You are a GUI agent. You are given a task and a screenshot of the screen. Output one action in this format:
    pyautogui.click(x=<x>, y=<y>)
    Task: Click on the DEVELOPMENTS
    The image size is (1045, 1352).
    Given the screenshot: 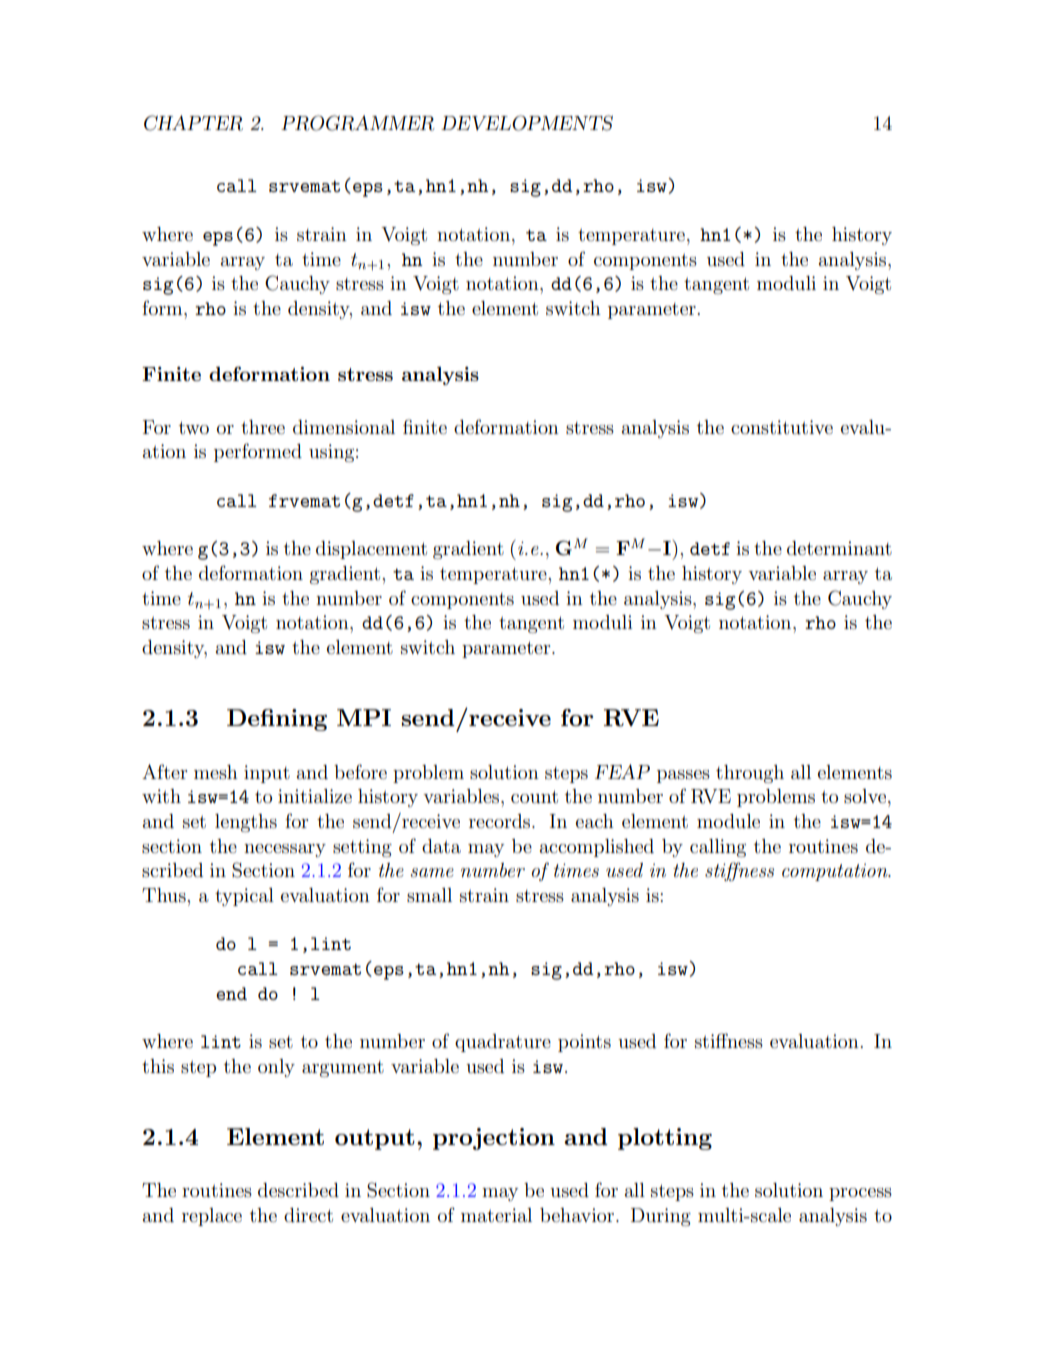 What is the action you would take?
    pyautogui.click(x=527, y=123)
